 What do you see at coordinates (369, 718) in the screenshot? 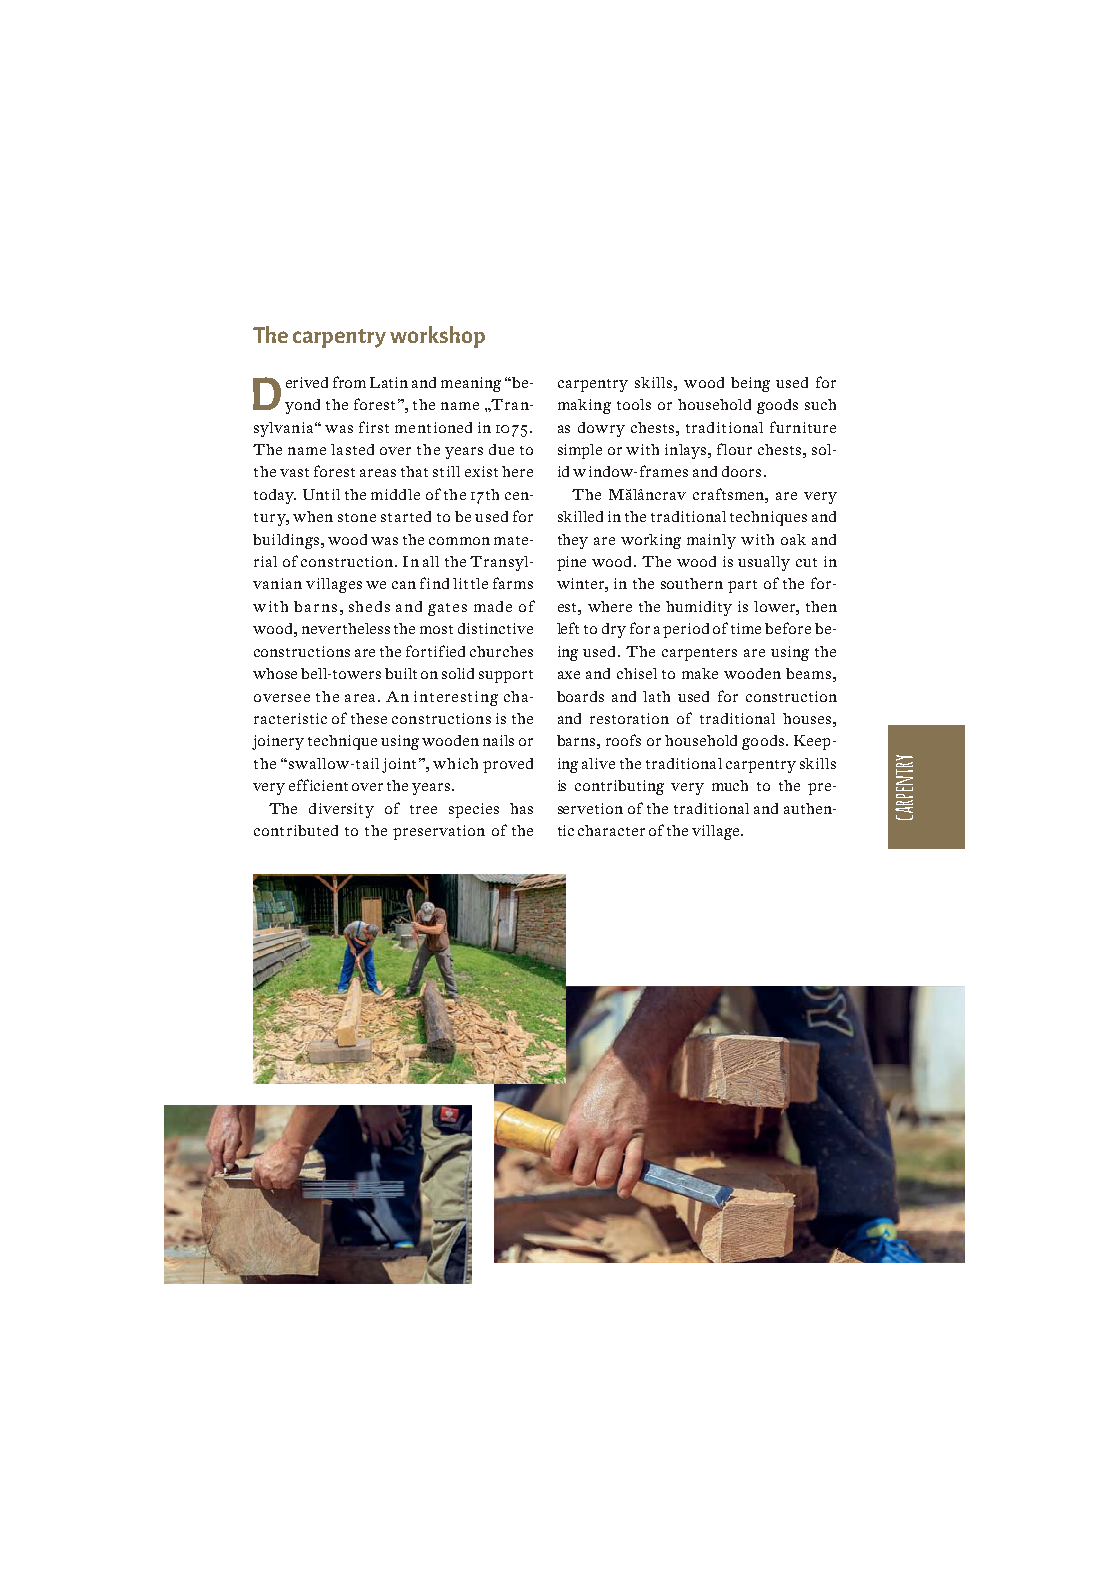
I see `these` at bounding box center [369, 718].
